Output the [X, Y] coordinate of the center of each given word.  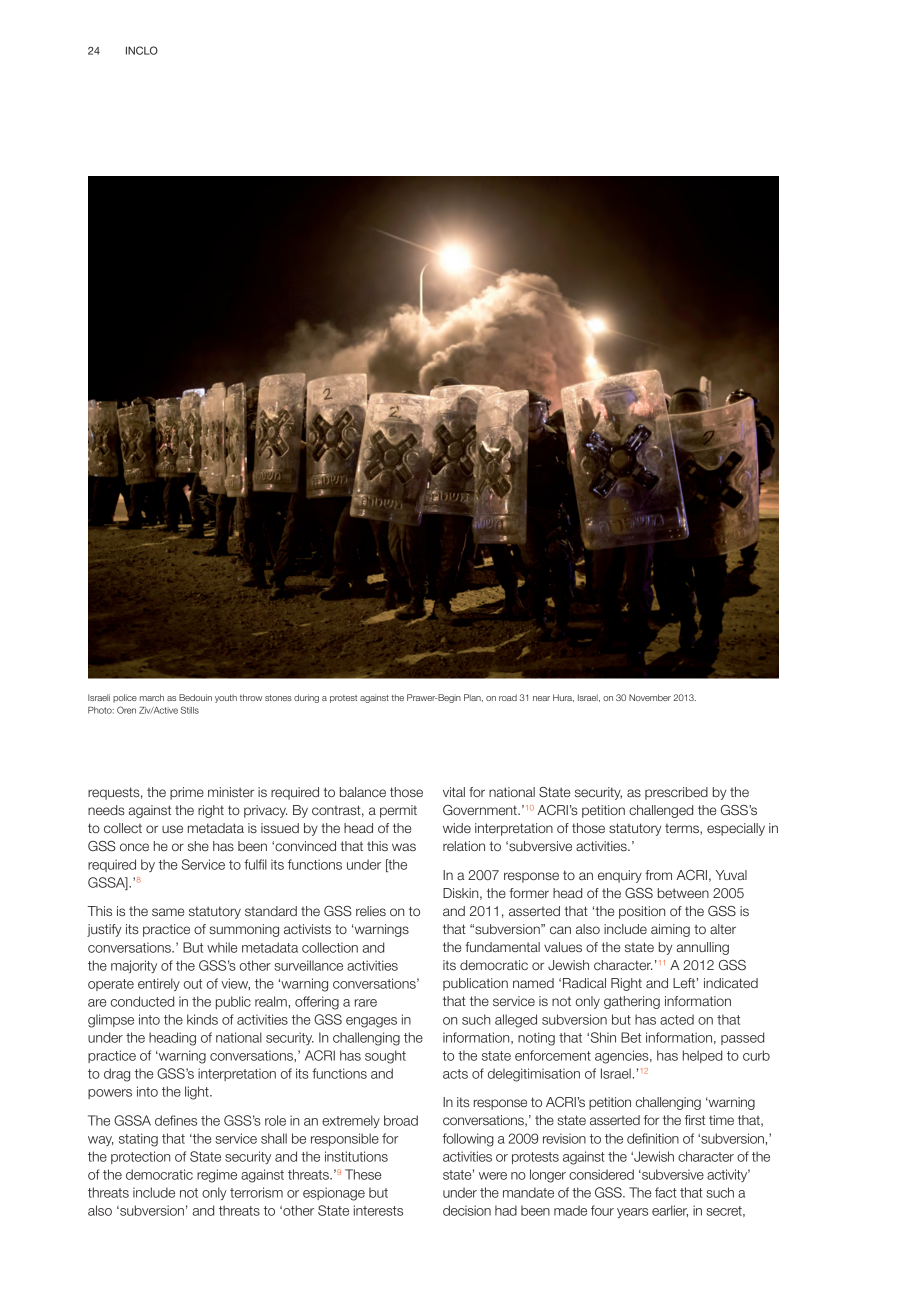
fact [666, 1192]
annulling [703, 948]
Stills [190, 710]
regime [217, 1176]
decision [467, 1210]
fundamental [502, 947]
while [222, 947]
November [650, 697]
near [541, 698]
